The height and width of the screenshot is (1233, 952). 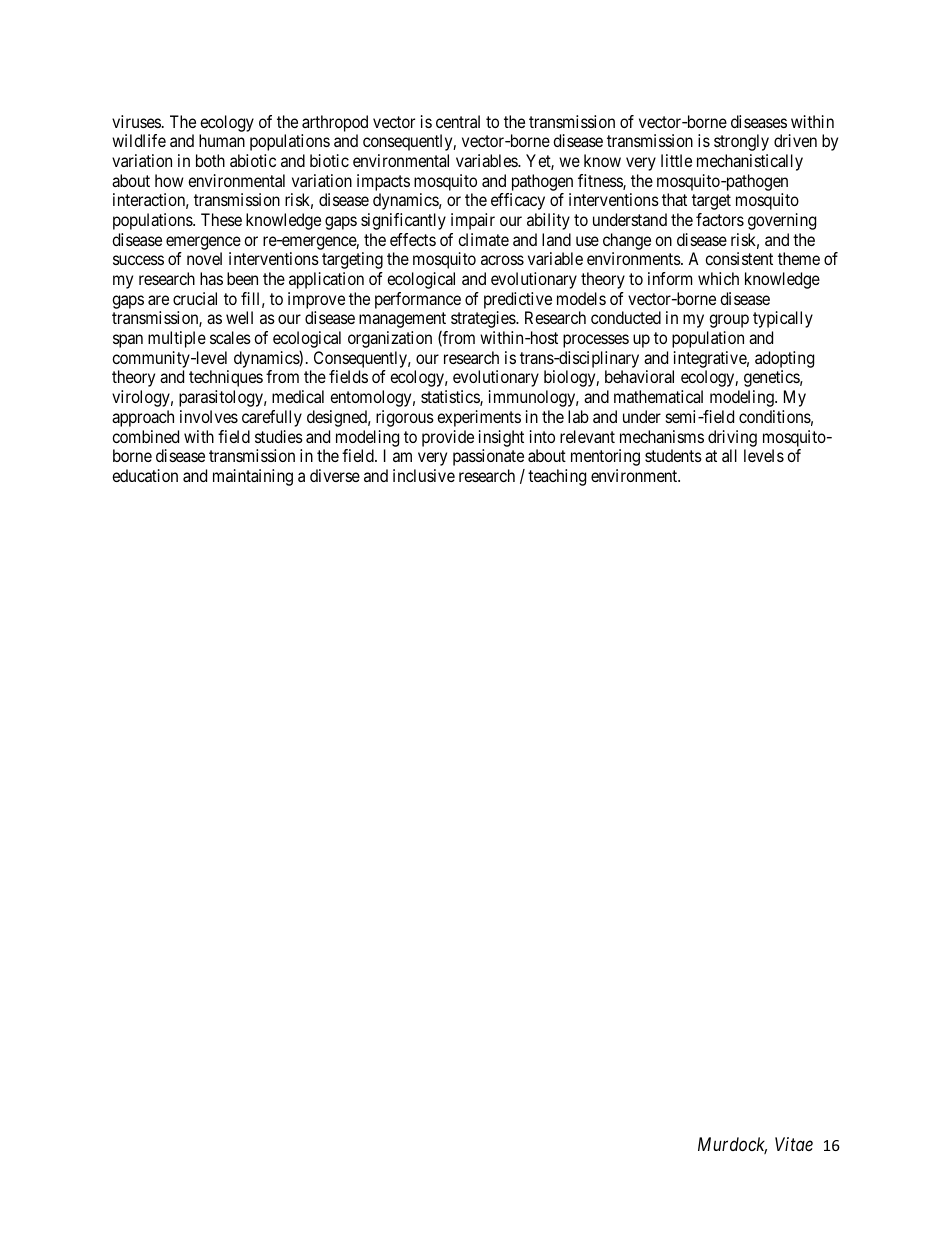 What do you see at coordinates (673, 455) in the screenshot?
I see `students` at bounding box center [673, 455].
